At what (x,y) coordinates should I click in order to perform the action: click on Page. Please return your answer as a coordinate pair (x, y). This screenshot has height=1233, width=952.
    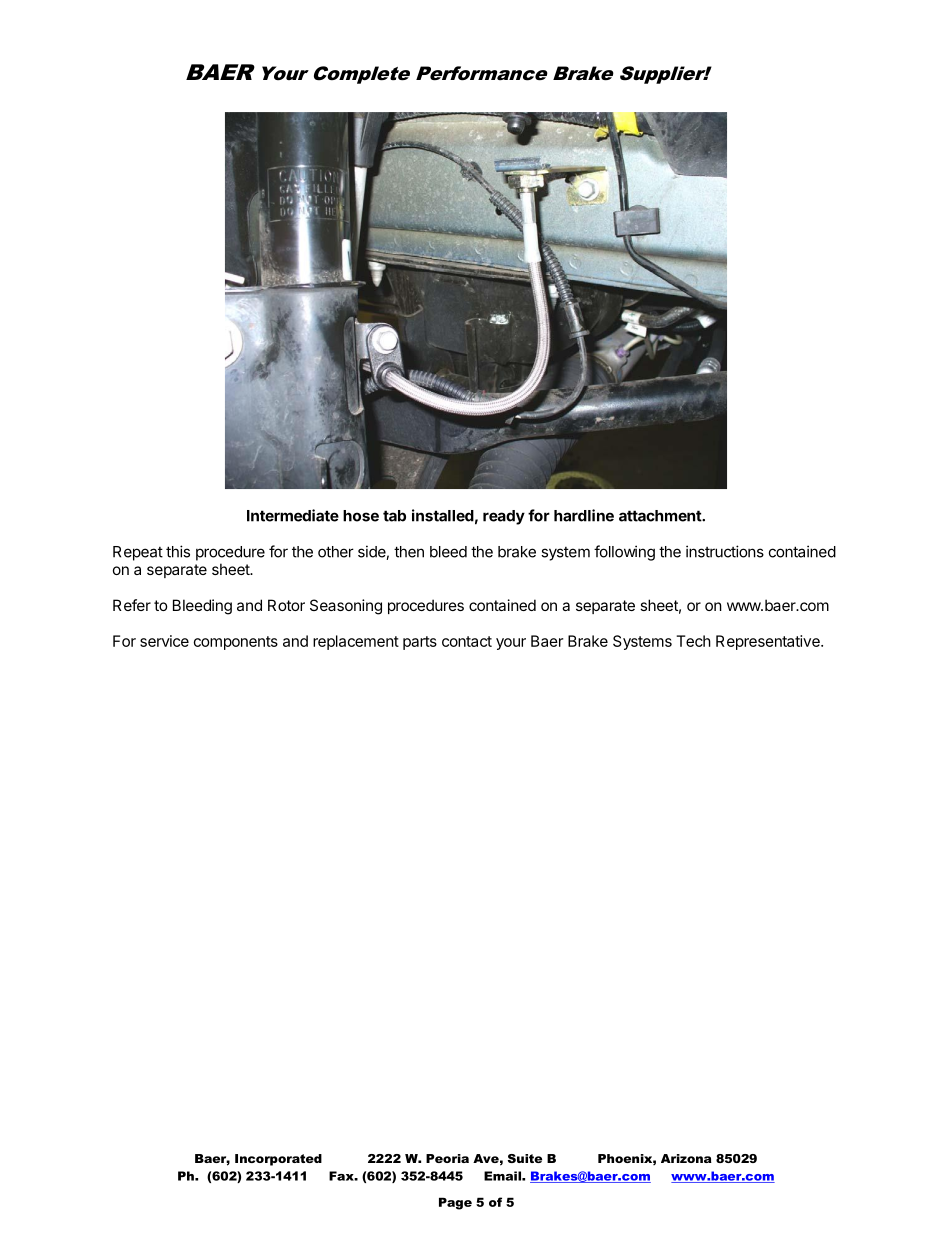
    Looking at the image, I should click on (455, 1203).
